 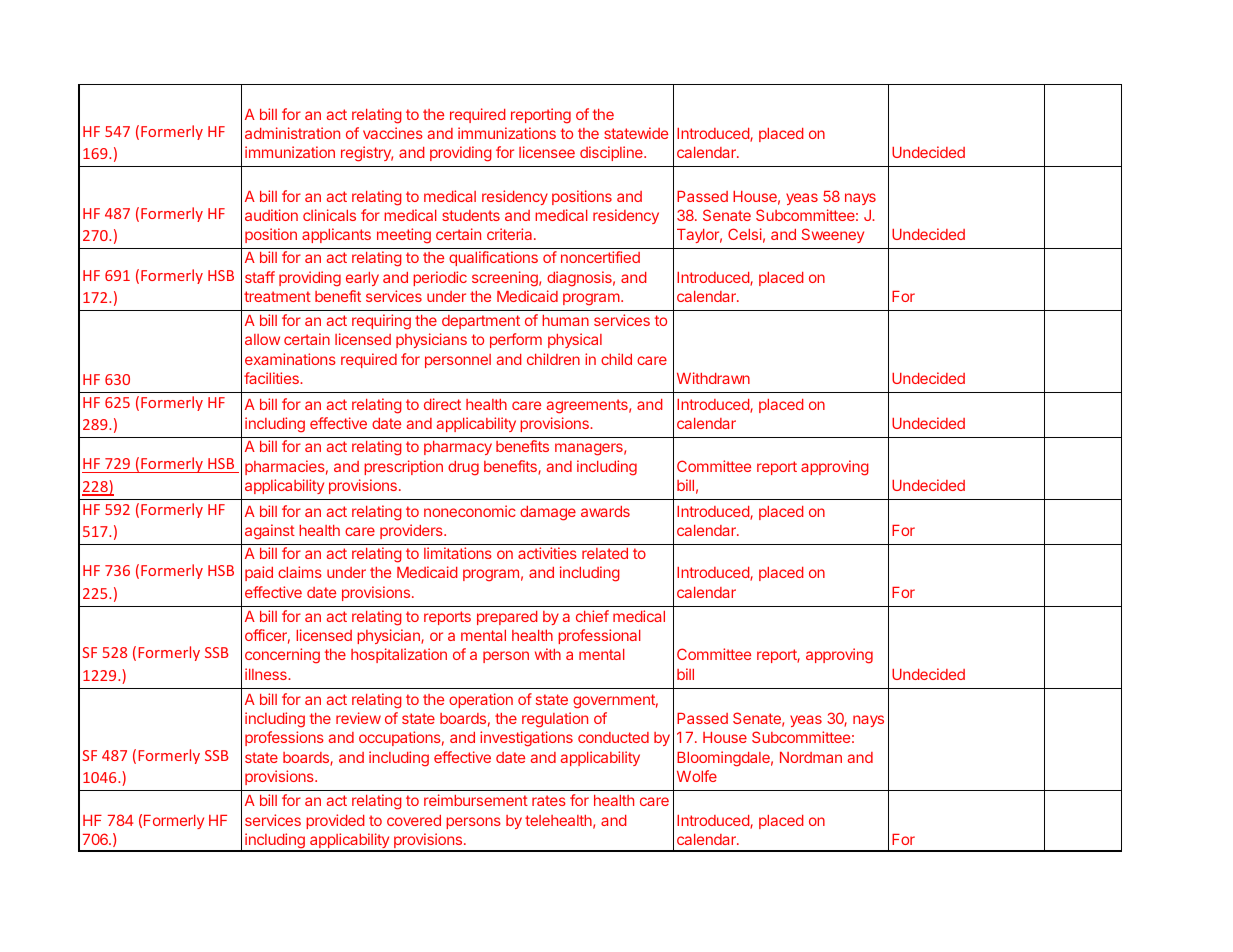 I want to click on administration, so click(x=292, y=133).
